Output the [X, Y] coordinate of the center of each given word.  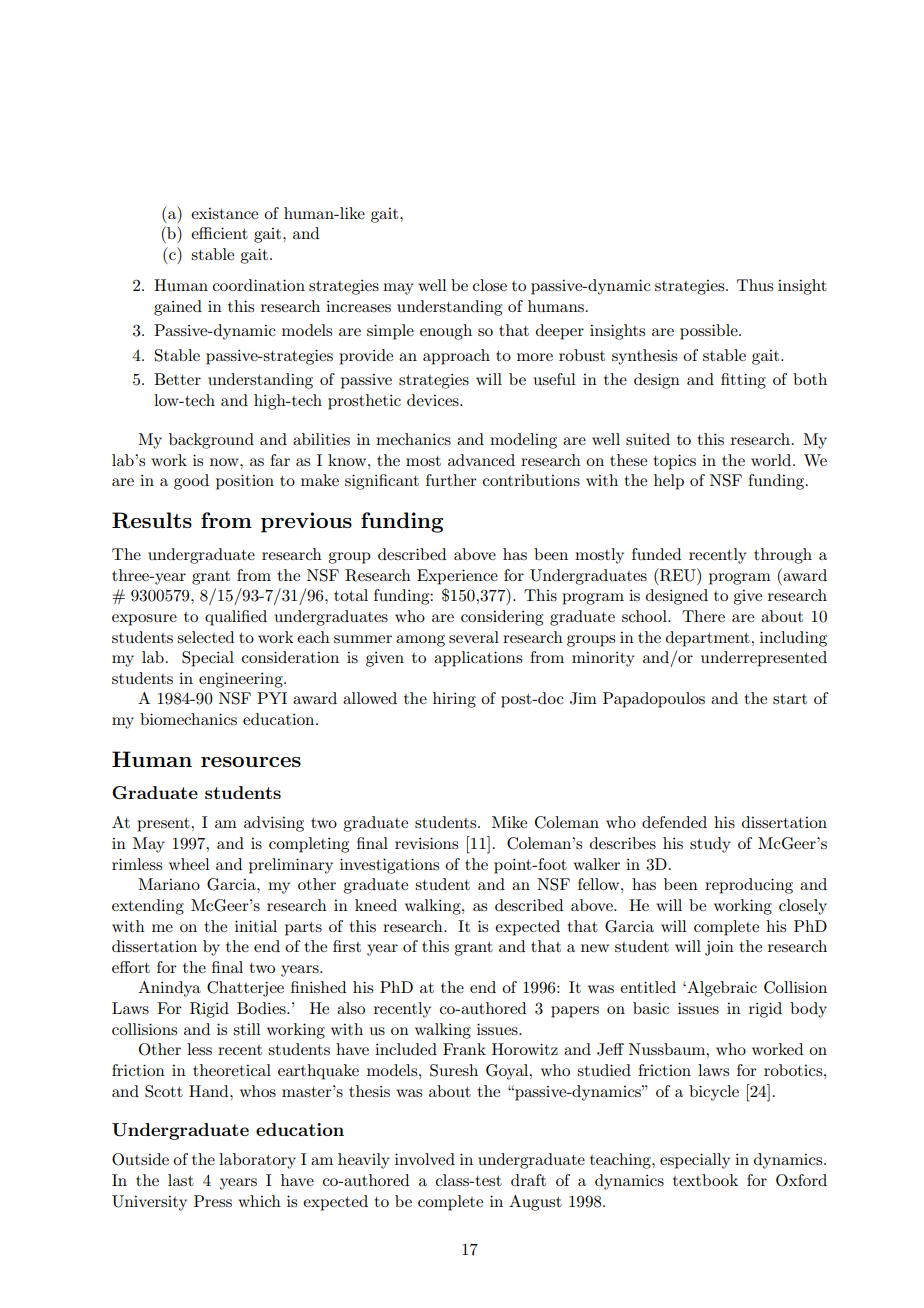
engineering [242, 680]
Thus [755, 285]
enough [446, 332]
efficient [219, 233]
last [181, 1180]
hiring [454, 700]
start [790, 699]
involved [425, 1159]
